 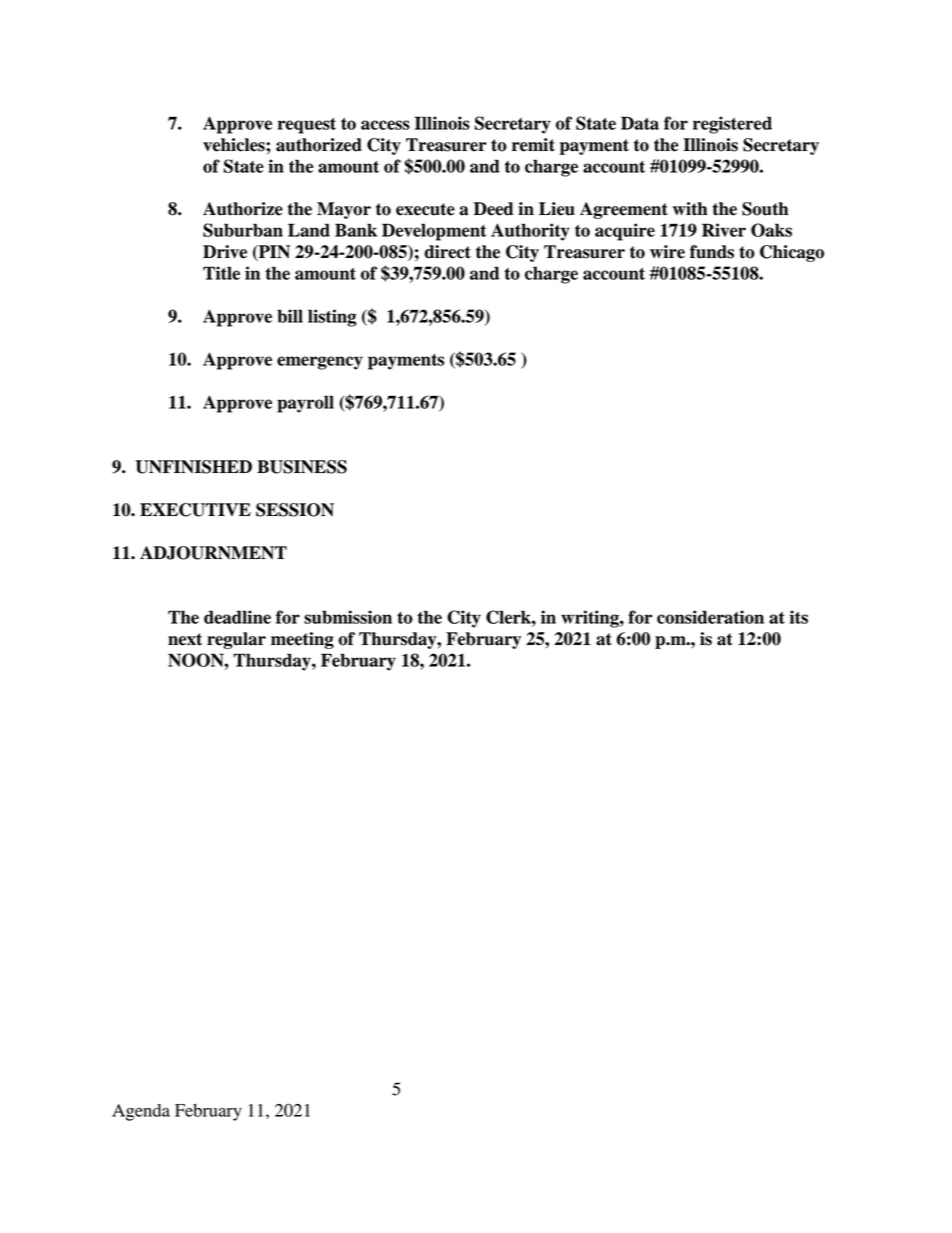 I want to click on consideration, so click(x=710, y=617).
